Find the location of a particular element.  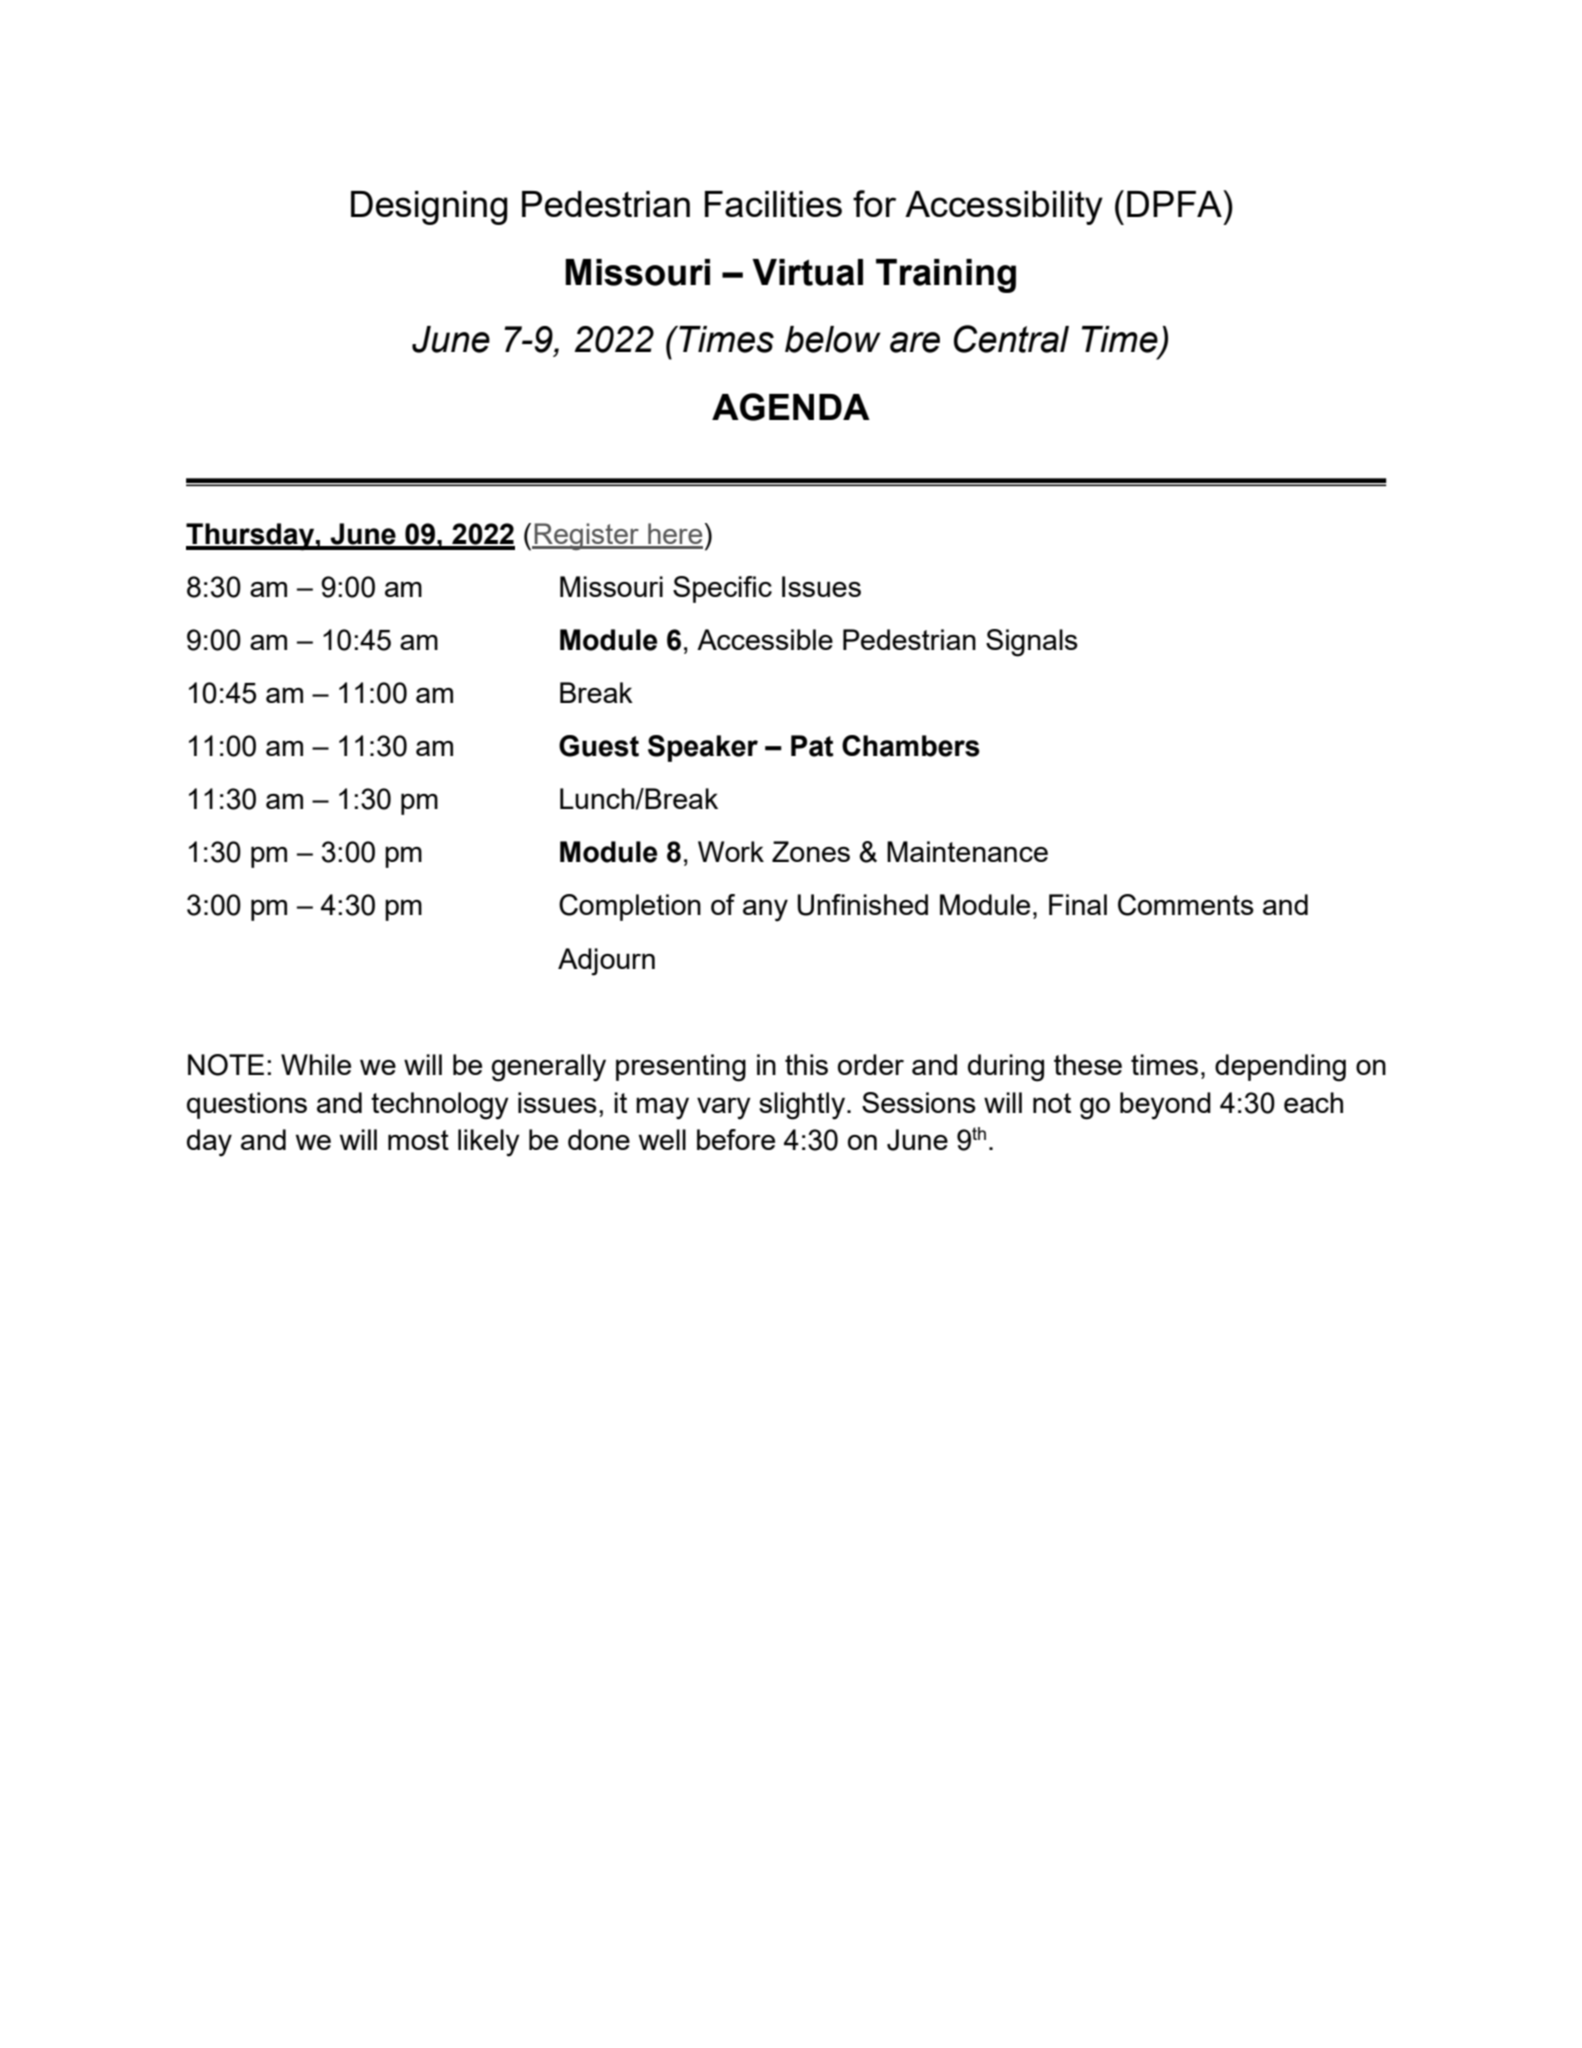

slightly is located at coordinates (803, 1106).
